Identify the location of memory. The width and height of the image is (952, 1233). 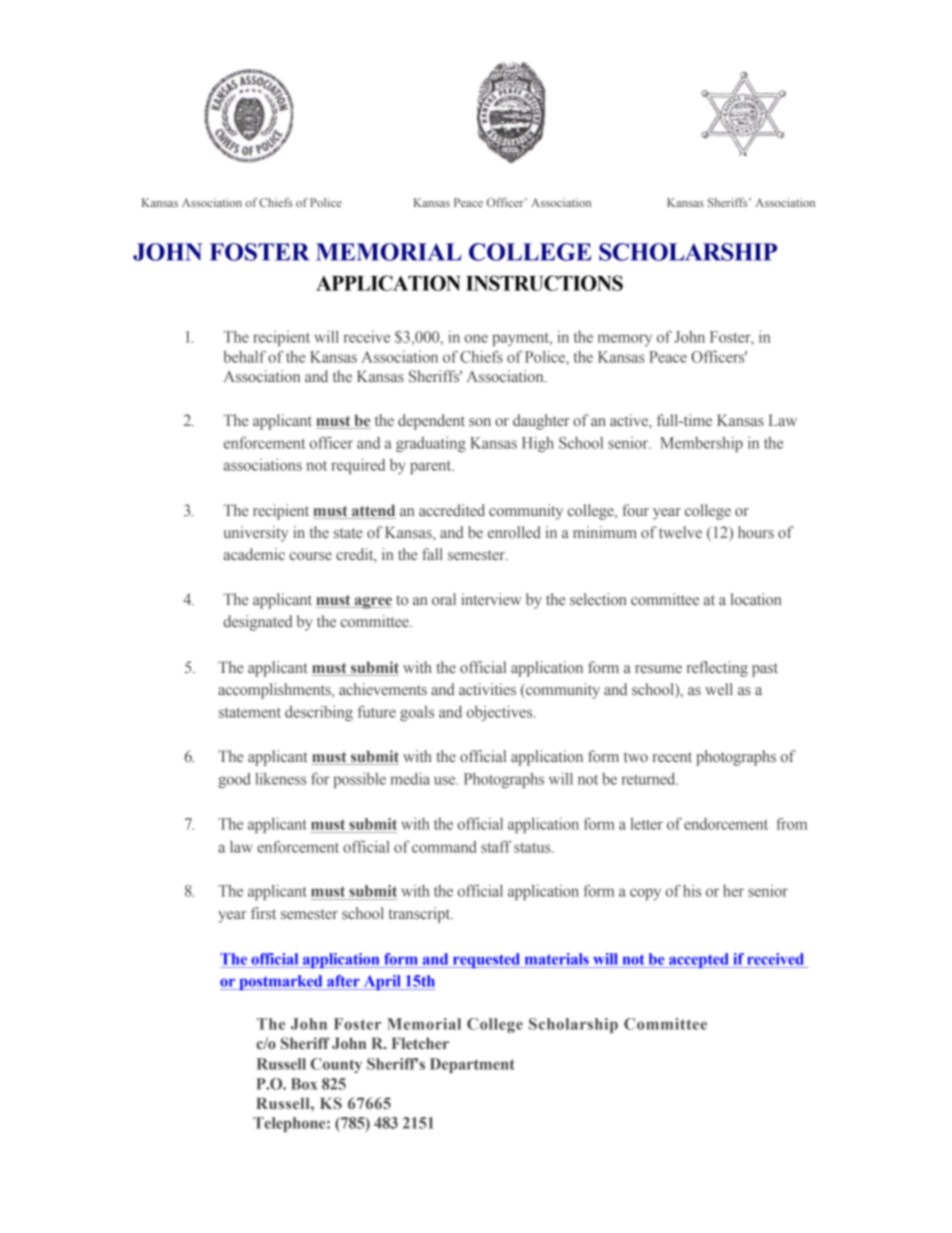
(625, 340).
